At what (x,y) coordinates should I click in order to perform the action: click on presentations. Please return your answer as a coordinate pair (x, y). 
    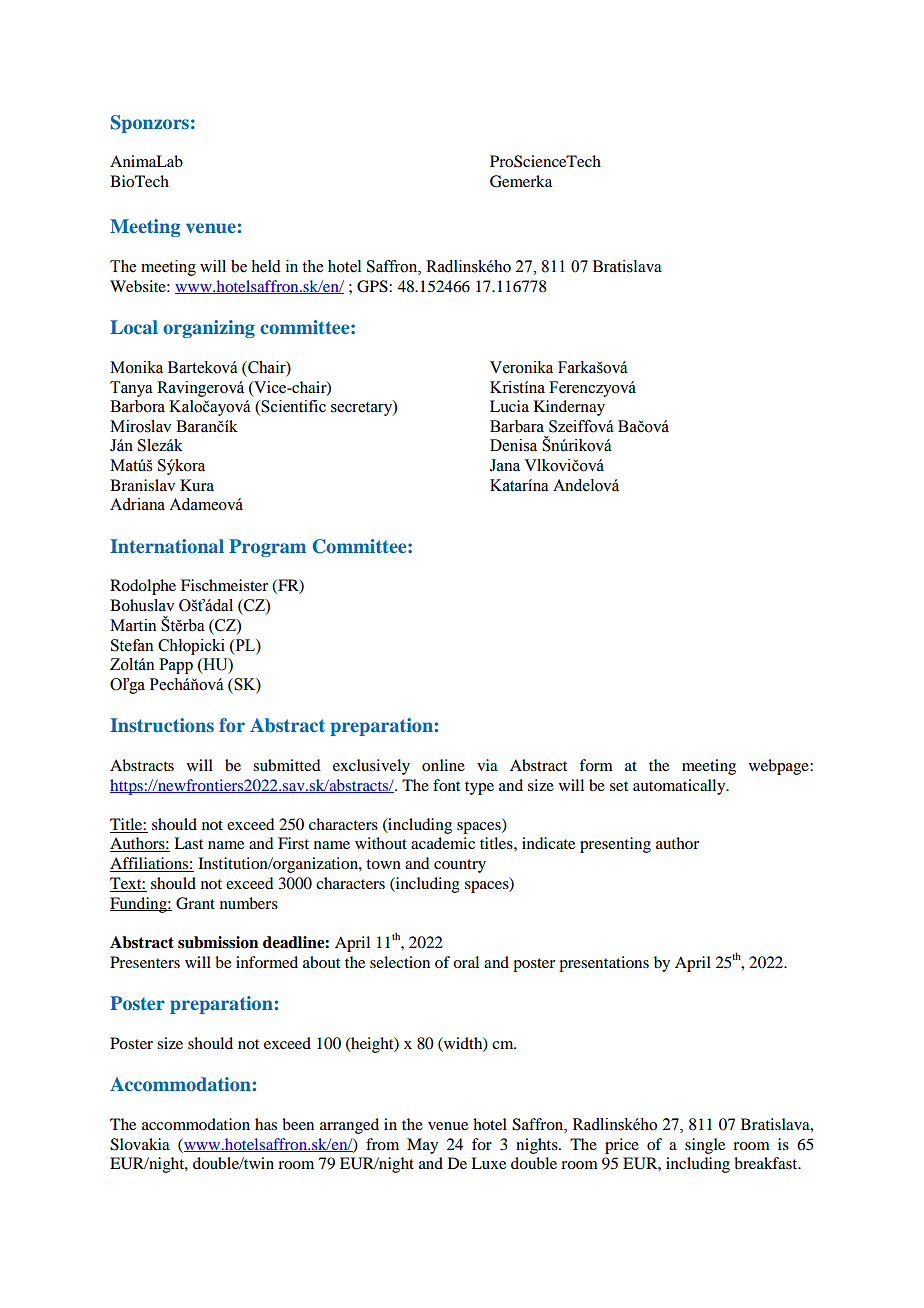
    Looking at the image, I should click on (604, 964).
